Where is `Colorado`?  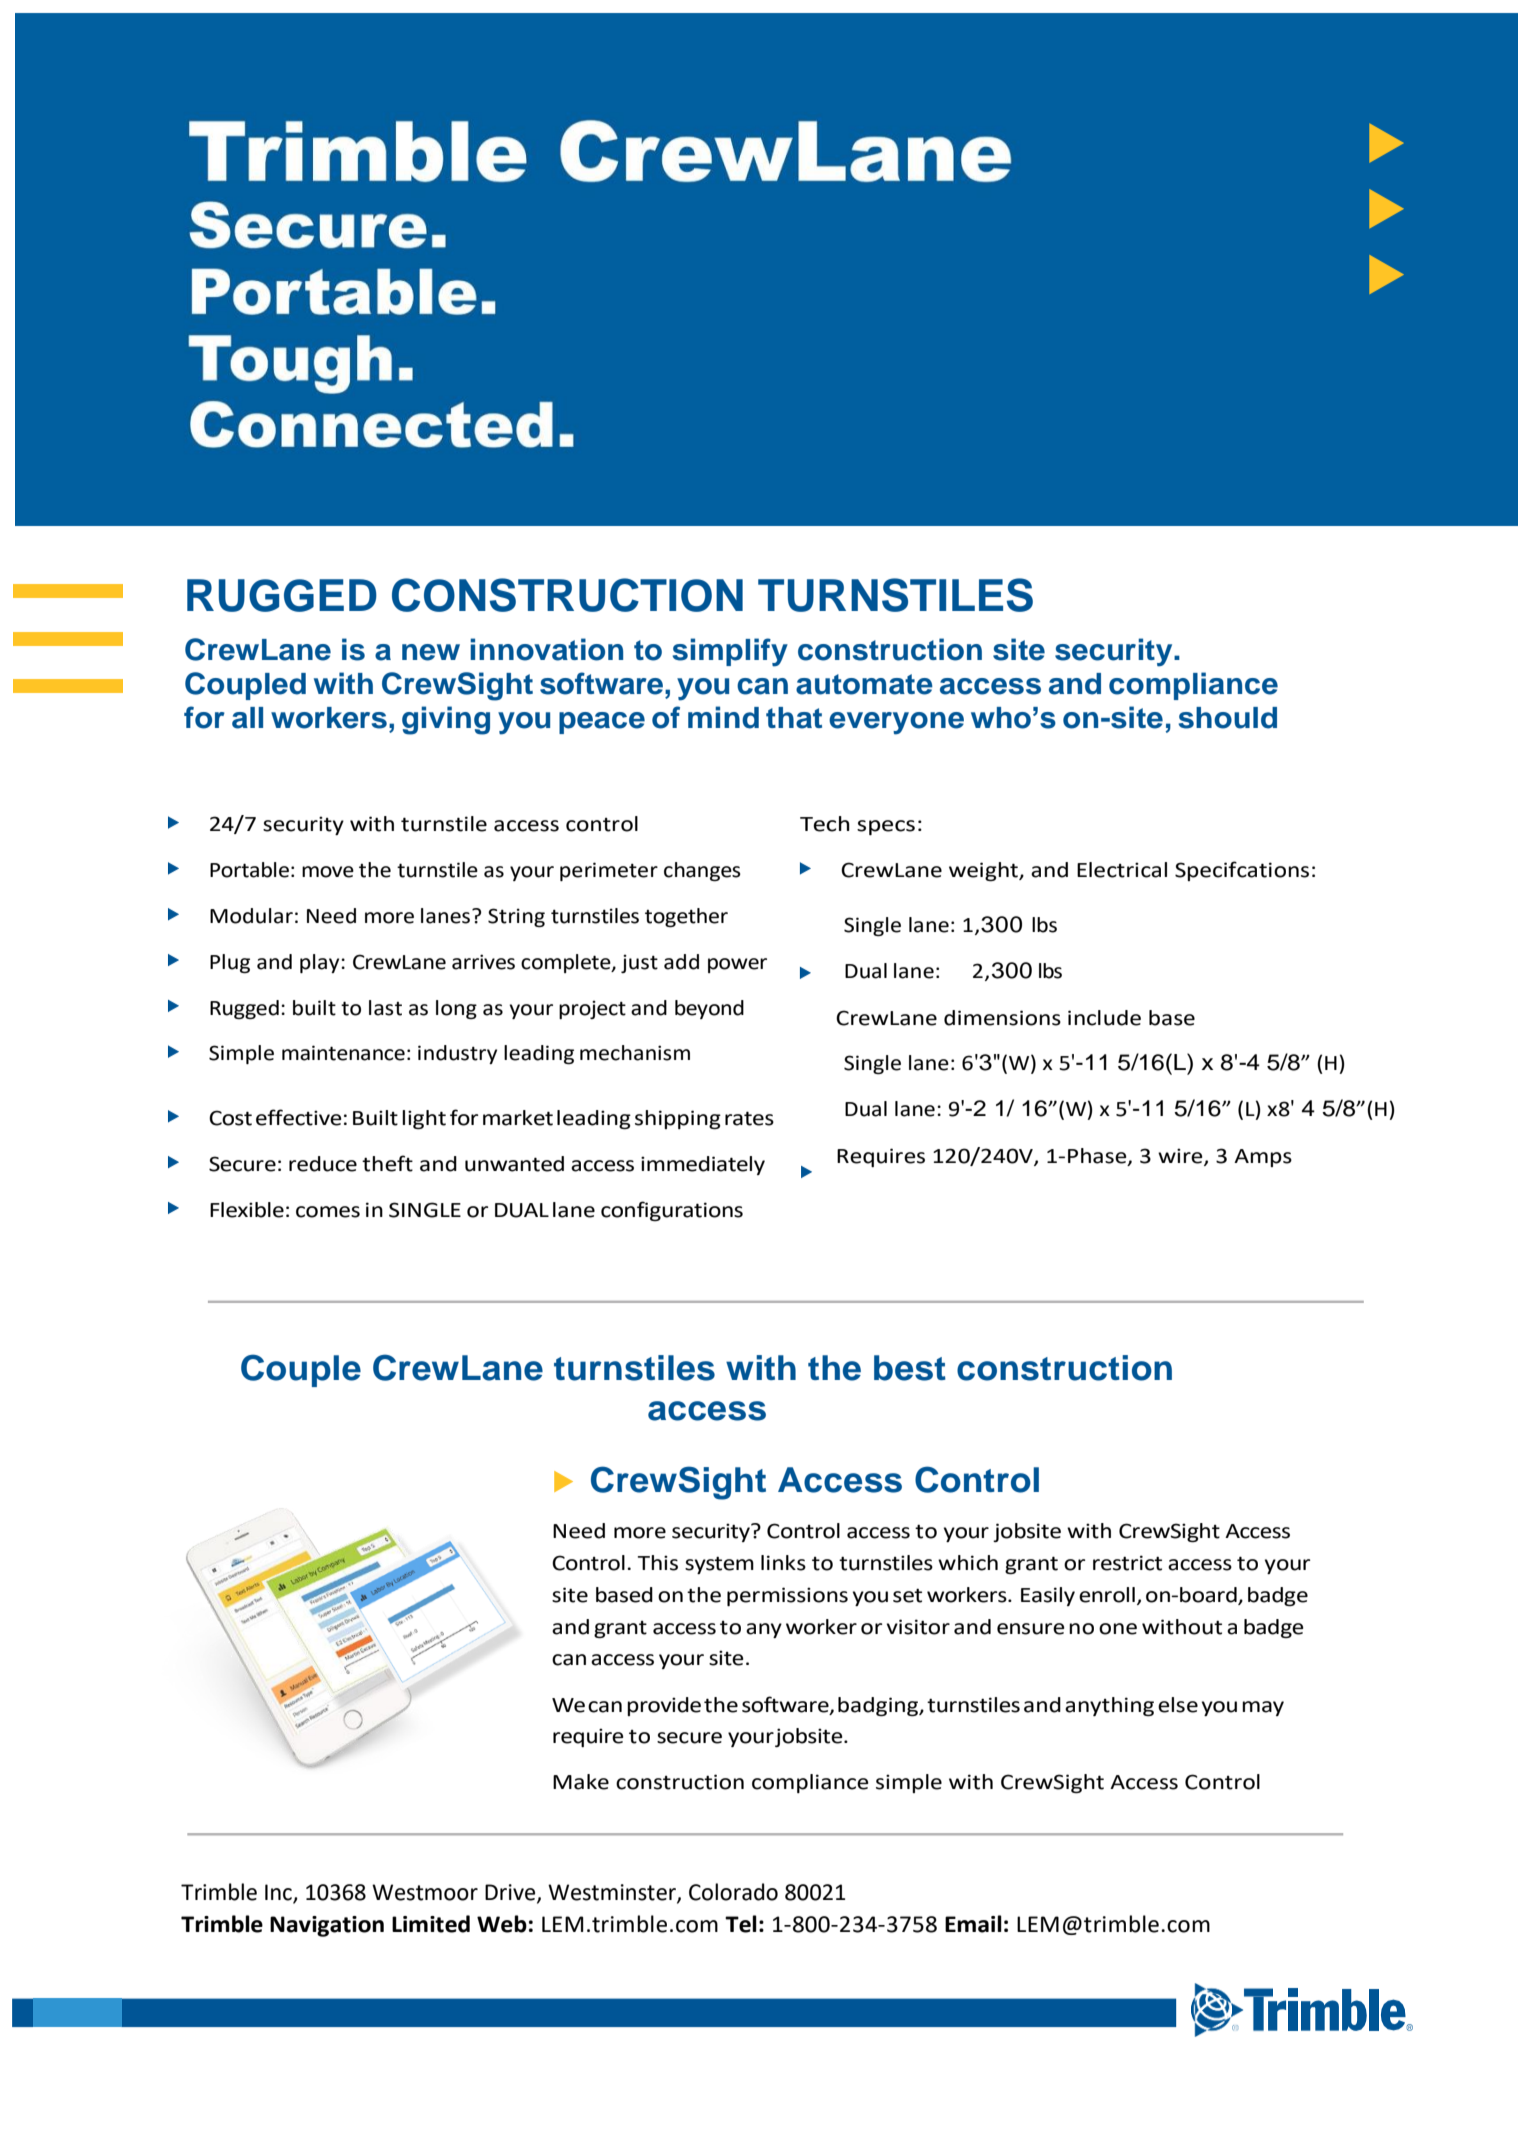
Colorado is located at coordinates (733, 1892).
